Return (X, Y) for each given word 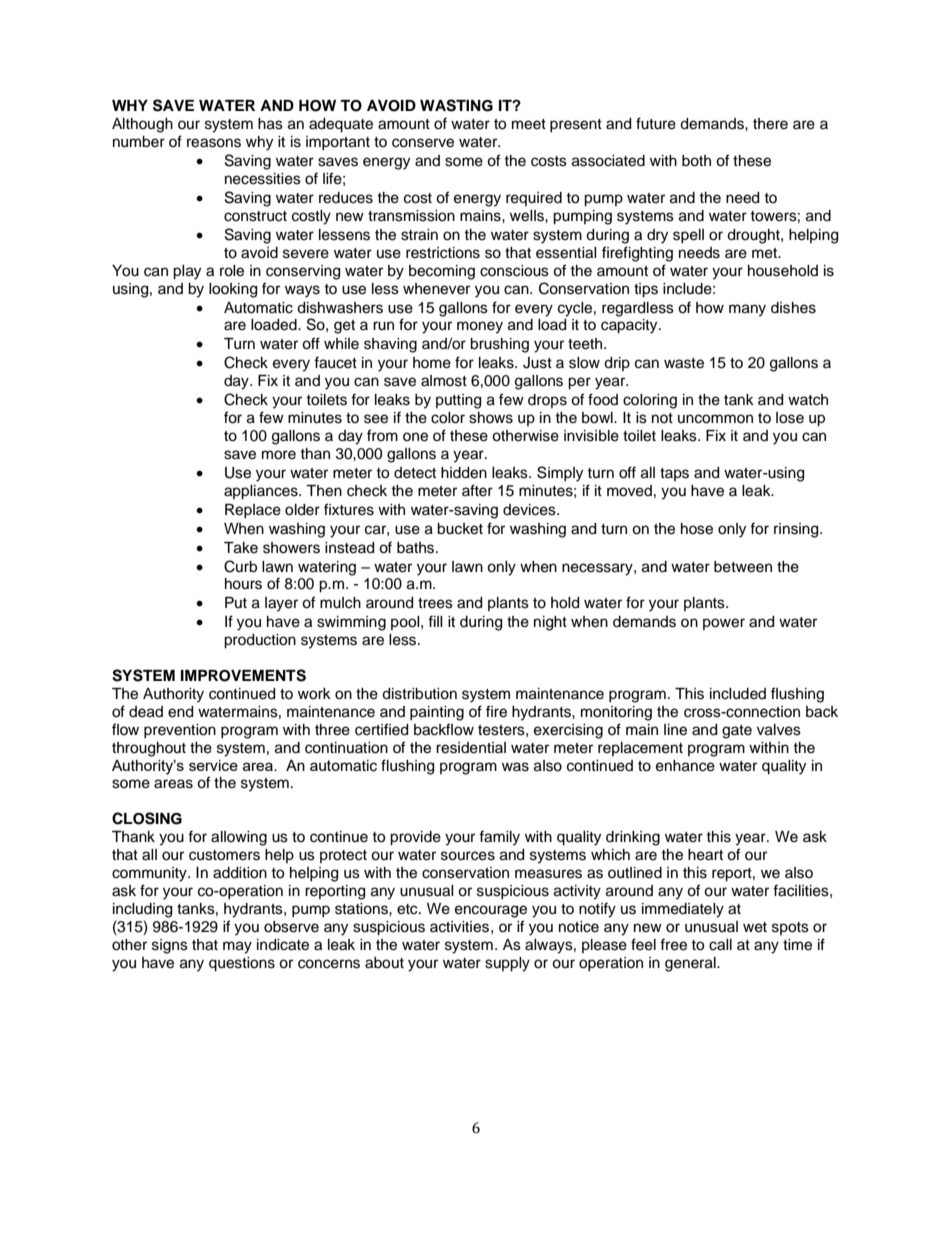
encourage (491, 911)
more (279, 455)
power (724, 624)
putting (458, 401)
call (720, 945)
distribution (419, 694)
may (237, 947)
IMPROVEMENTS (243, 675)
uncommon (715, 419)
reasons (214, 143)
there (770, 124)
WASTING (456, 105)
